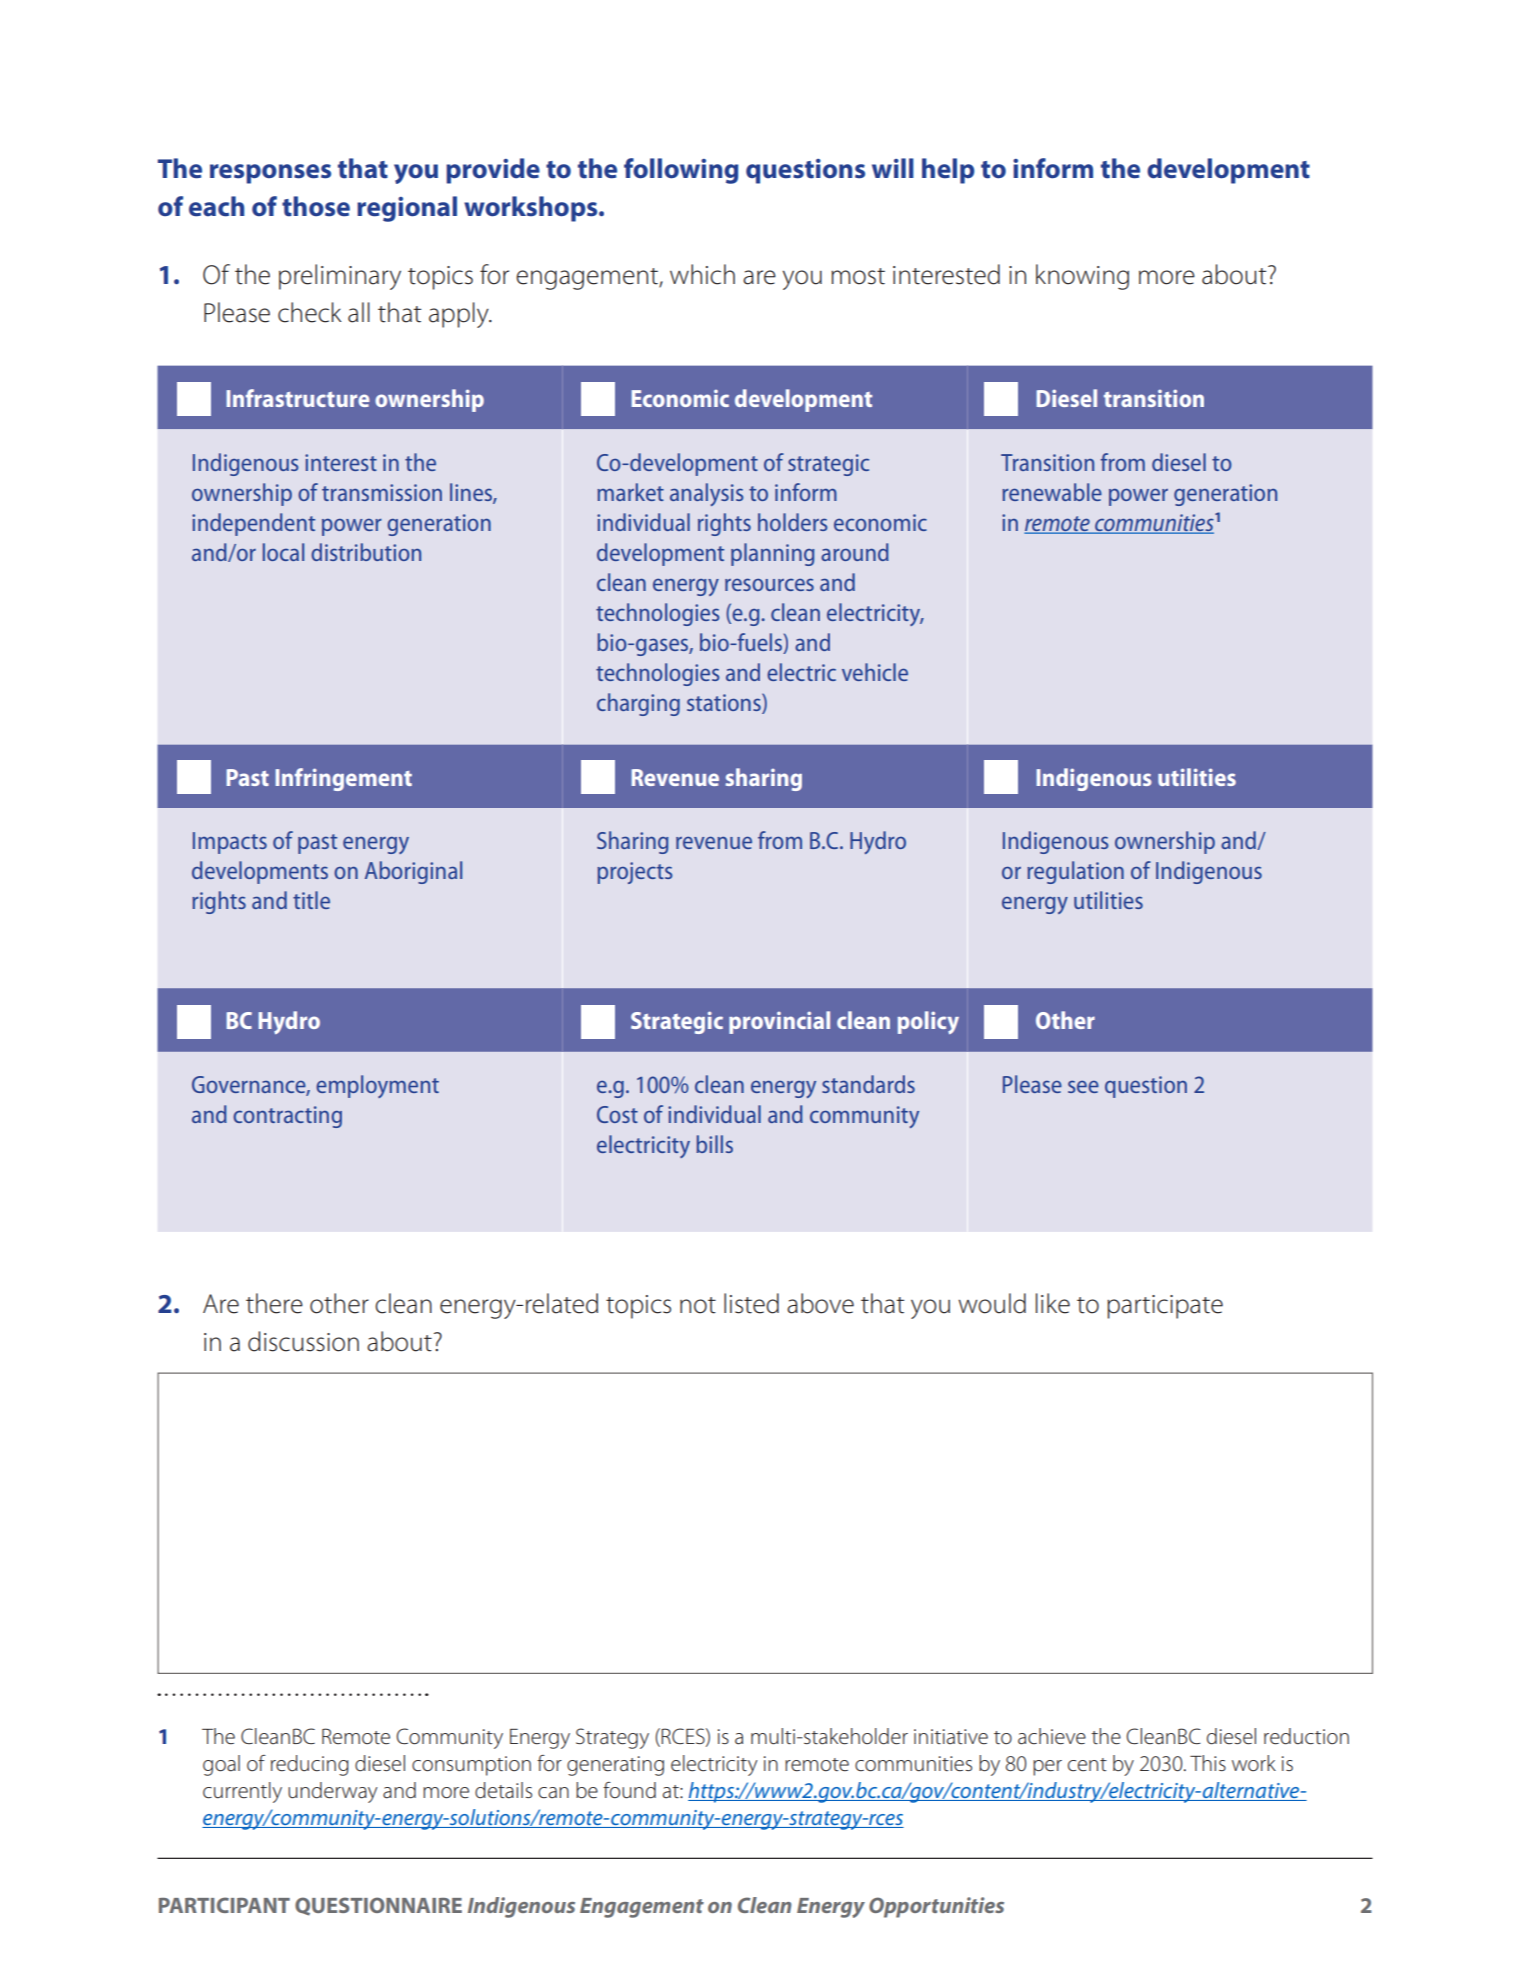 This screenshot has width=1530, height=1980. I want to click on employment, so click(377, 1086).
